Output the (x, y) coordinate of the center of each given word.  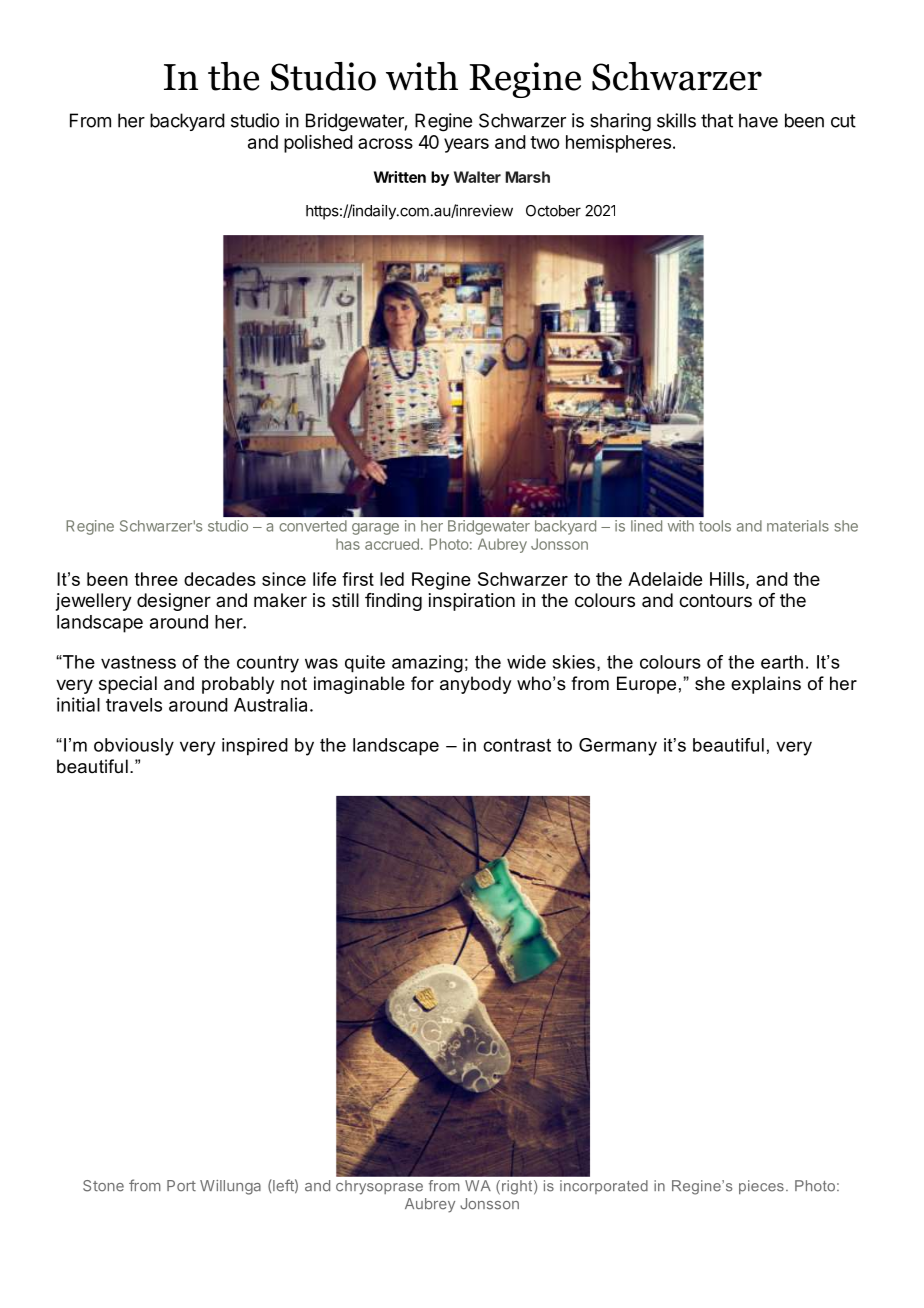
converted (313, 526)
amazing (427, 664)
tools (715, 526)
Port (181, 1186)
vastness (138, 662)
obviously (134, 747)
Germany (618, 747)
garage (375, 529)
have (758, 120)
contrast (517, 745)
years (466, 145)
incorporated (604, 1187)
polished (318, 144)
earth (782, 662)
